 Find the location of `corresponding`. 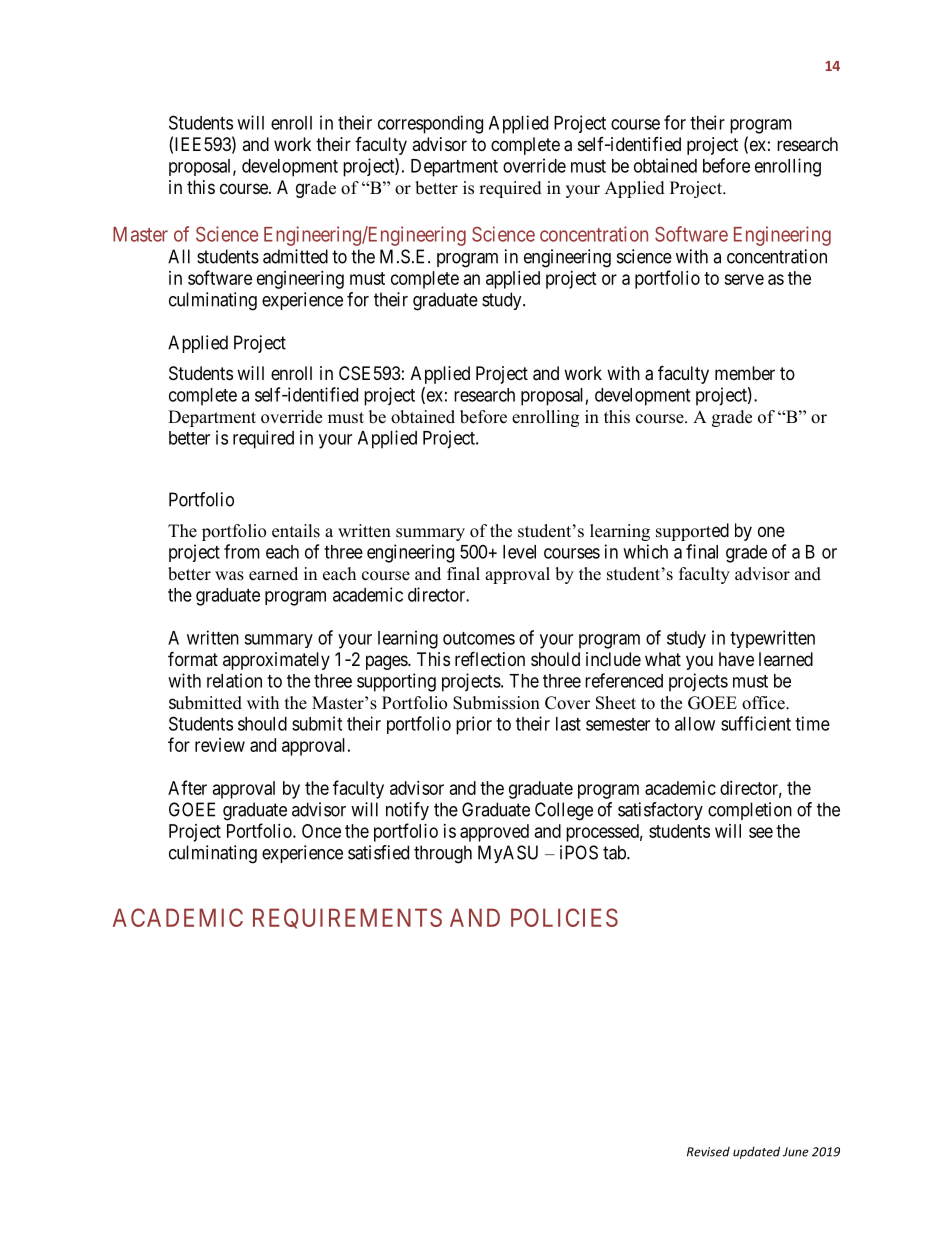

corresponding is located at coordinates (430, 124).
